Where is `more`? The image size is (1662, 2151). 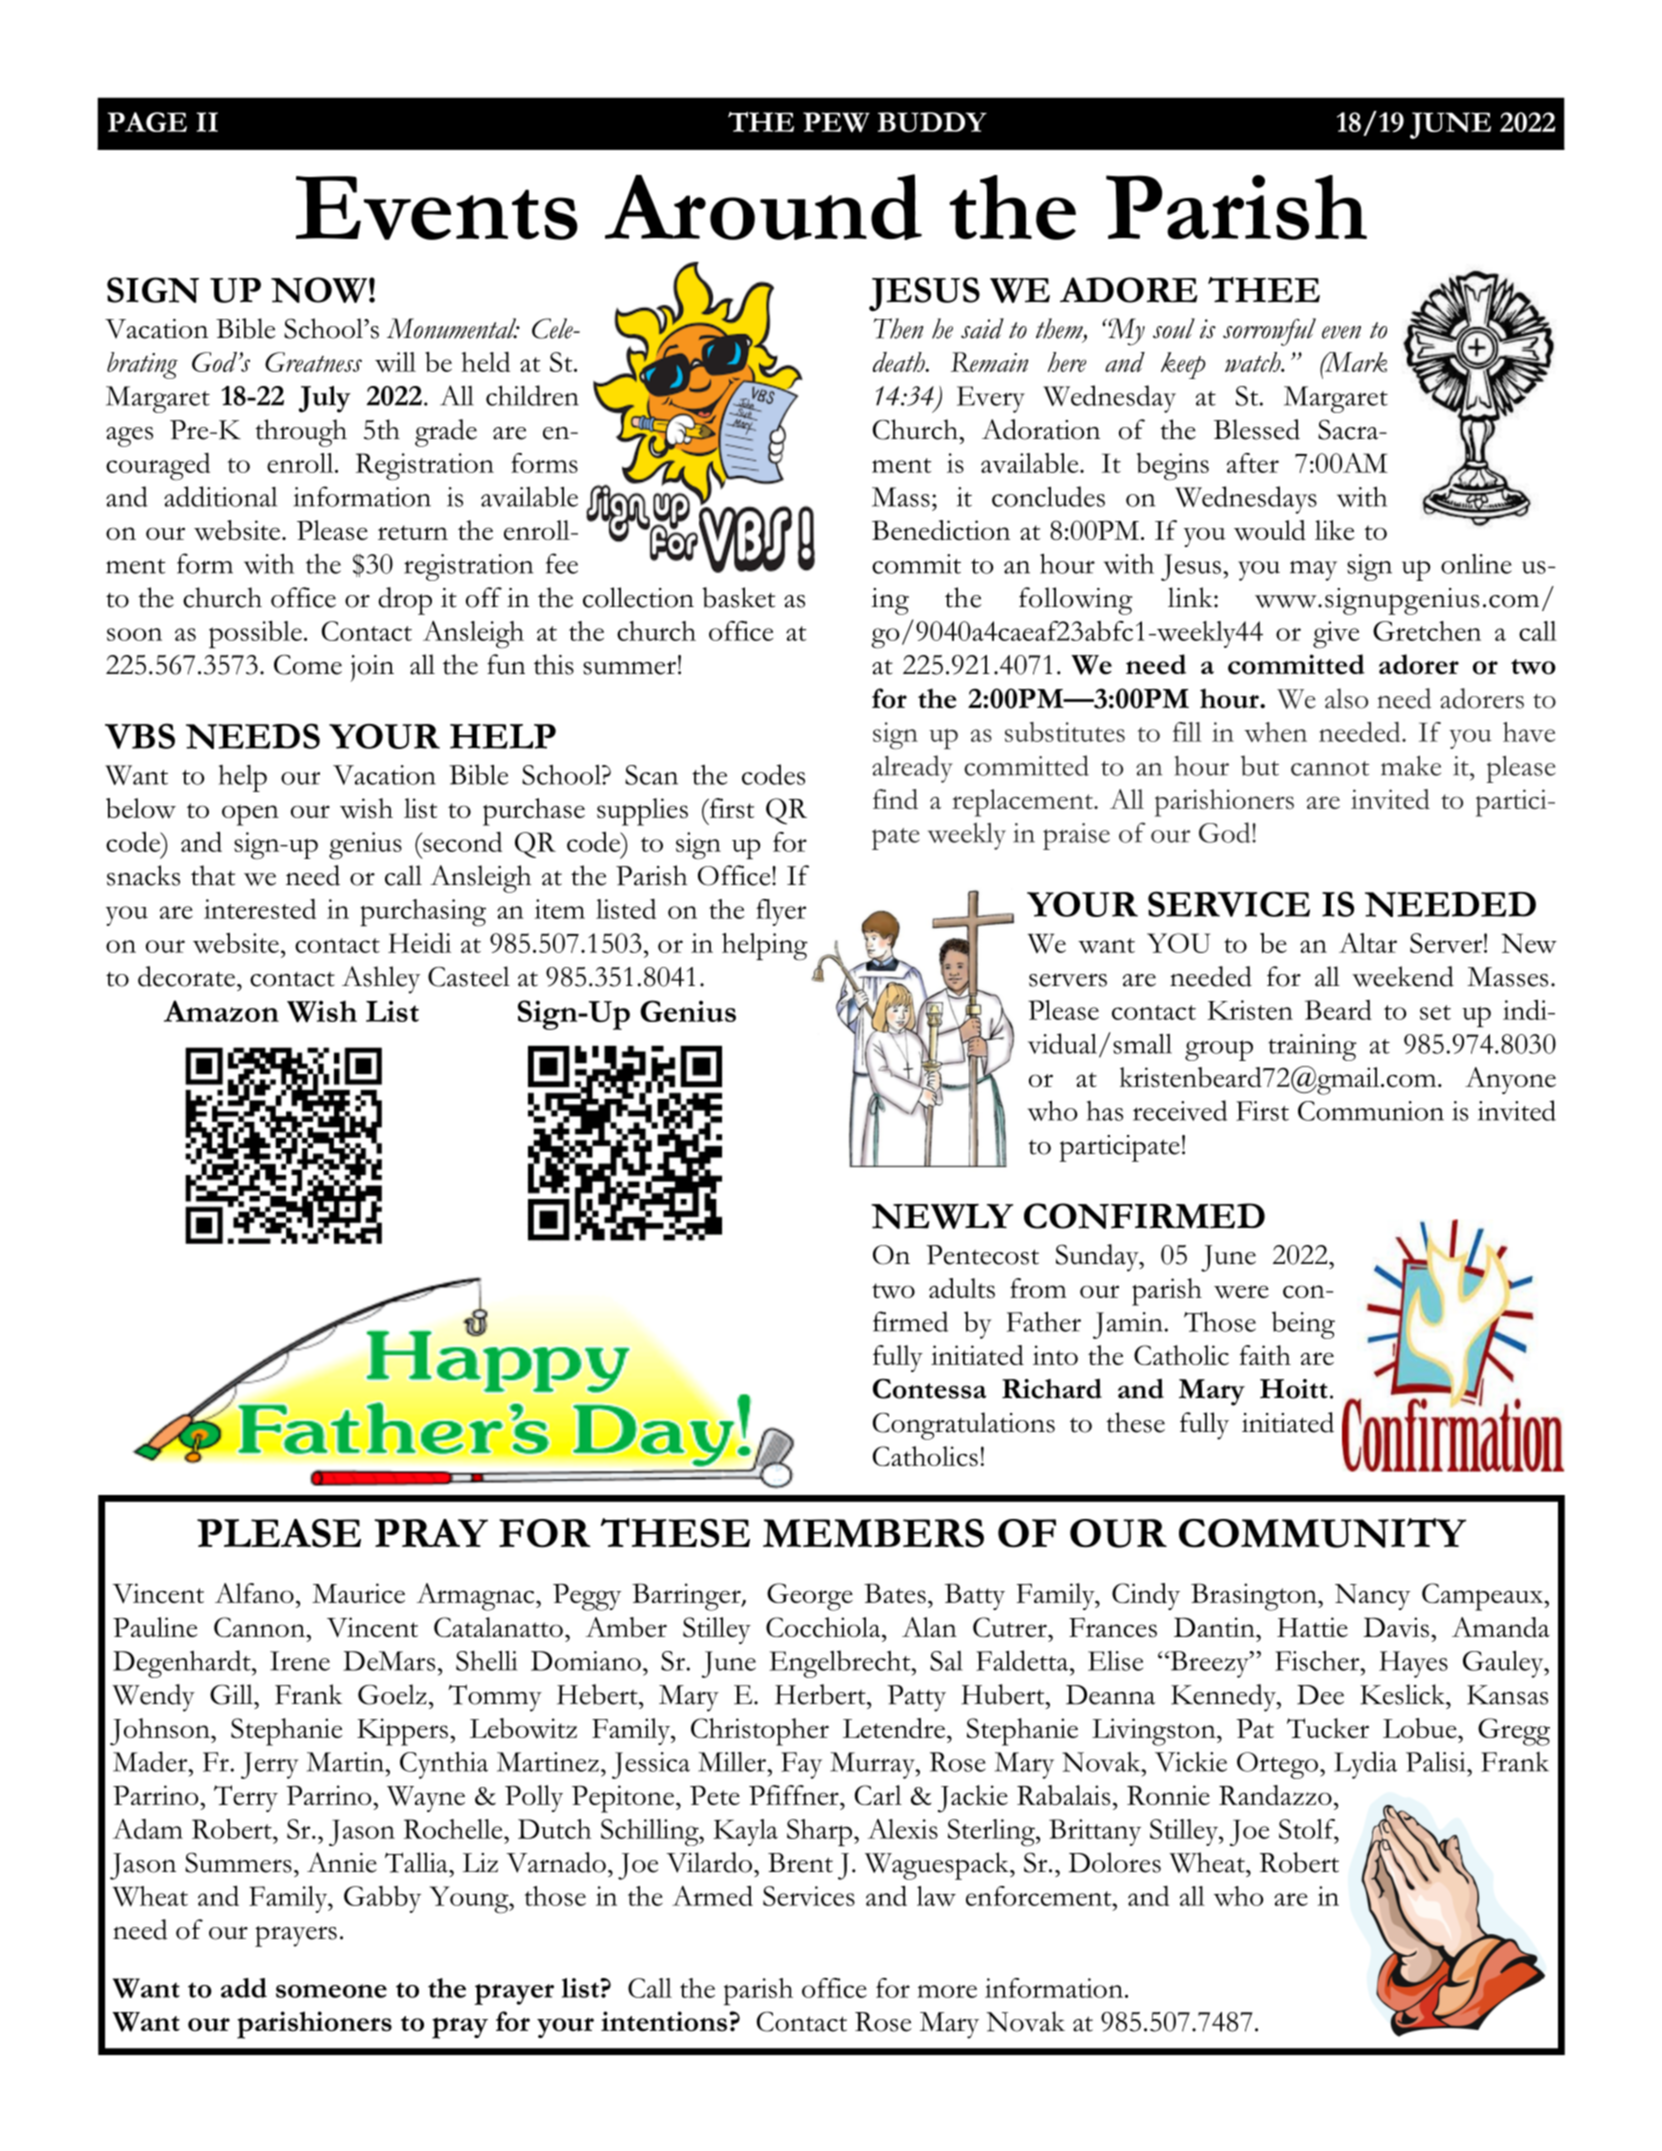
more is located at coordinates (947, 1991).
